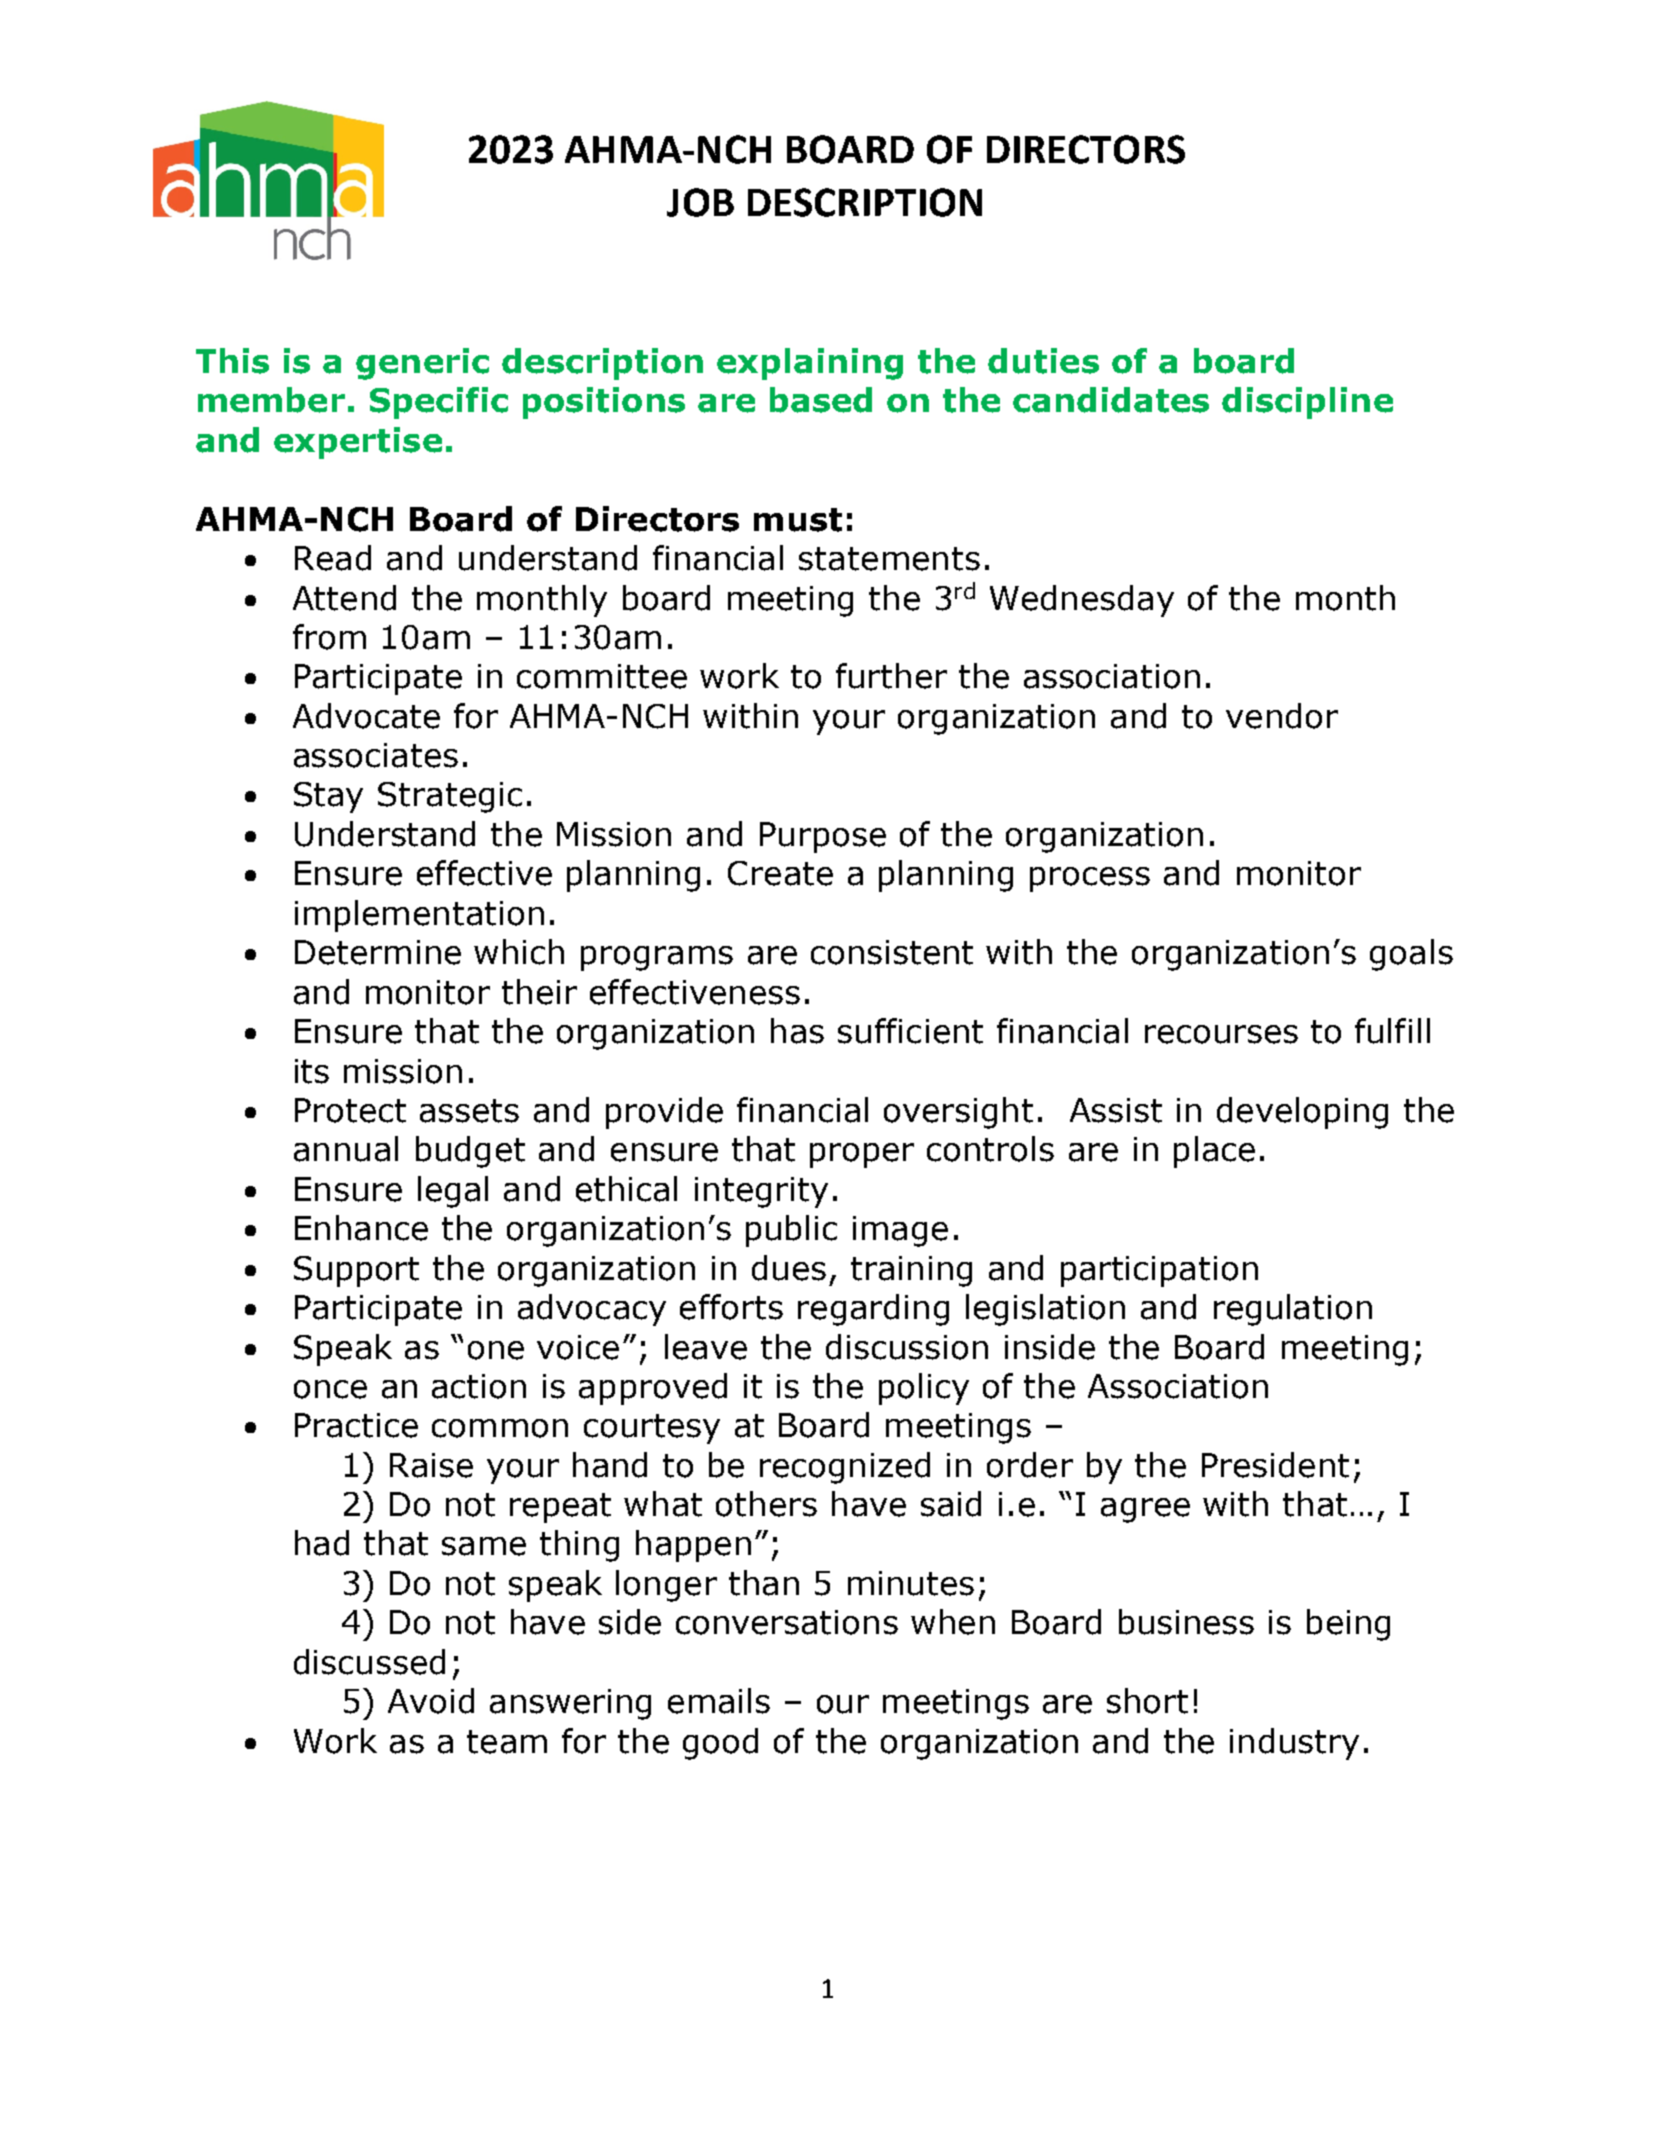 This screenshot has width=1654, height=2141. What do you see at coordinates (791, 1231) in the screenshot?
I see `public` at bounding box center [791, 1231].
